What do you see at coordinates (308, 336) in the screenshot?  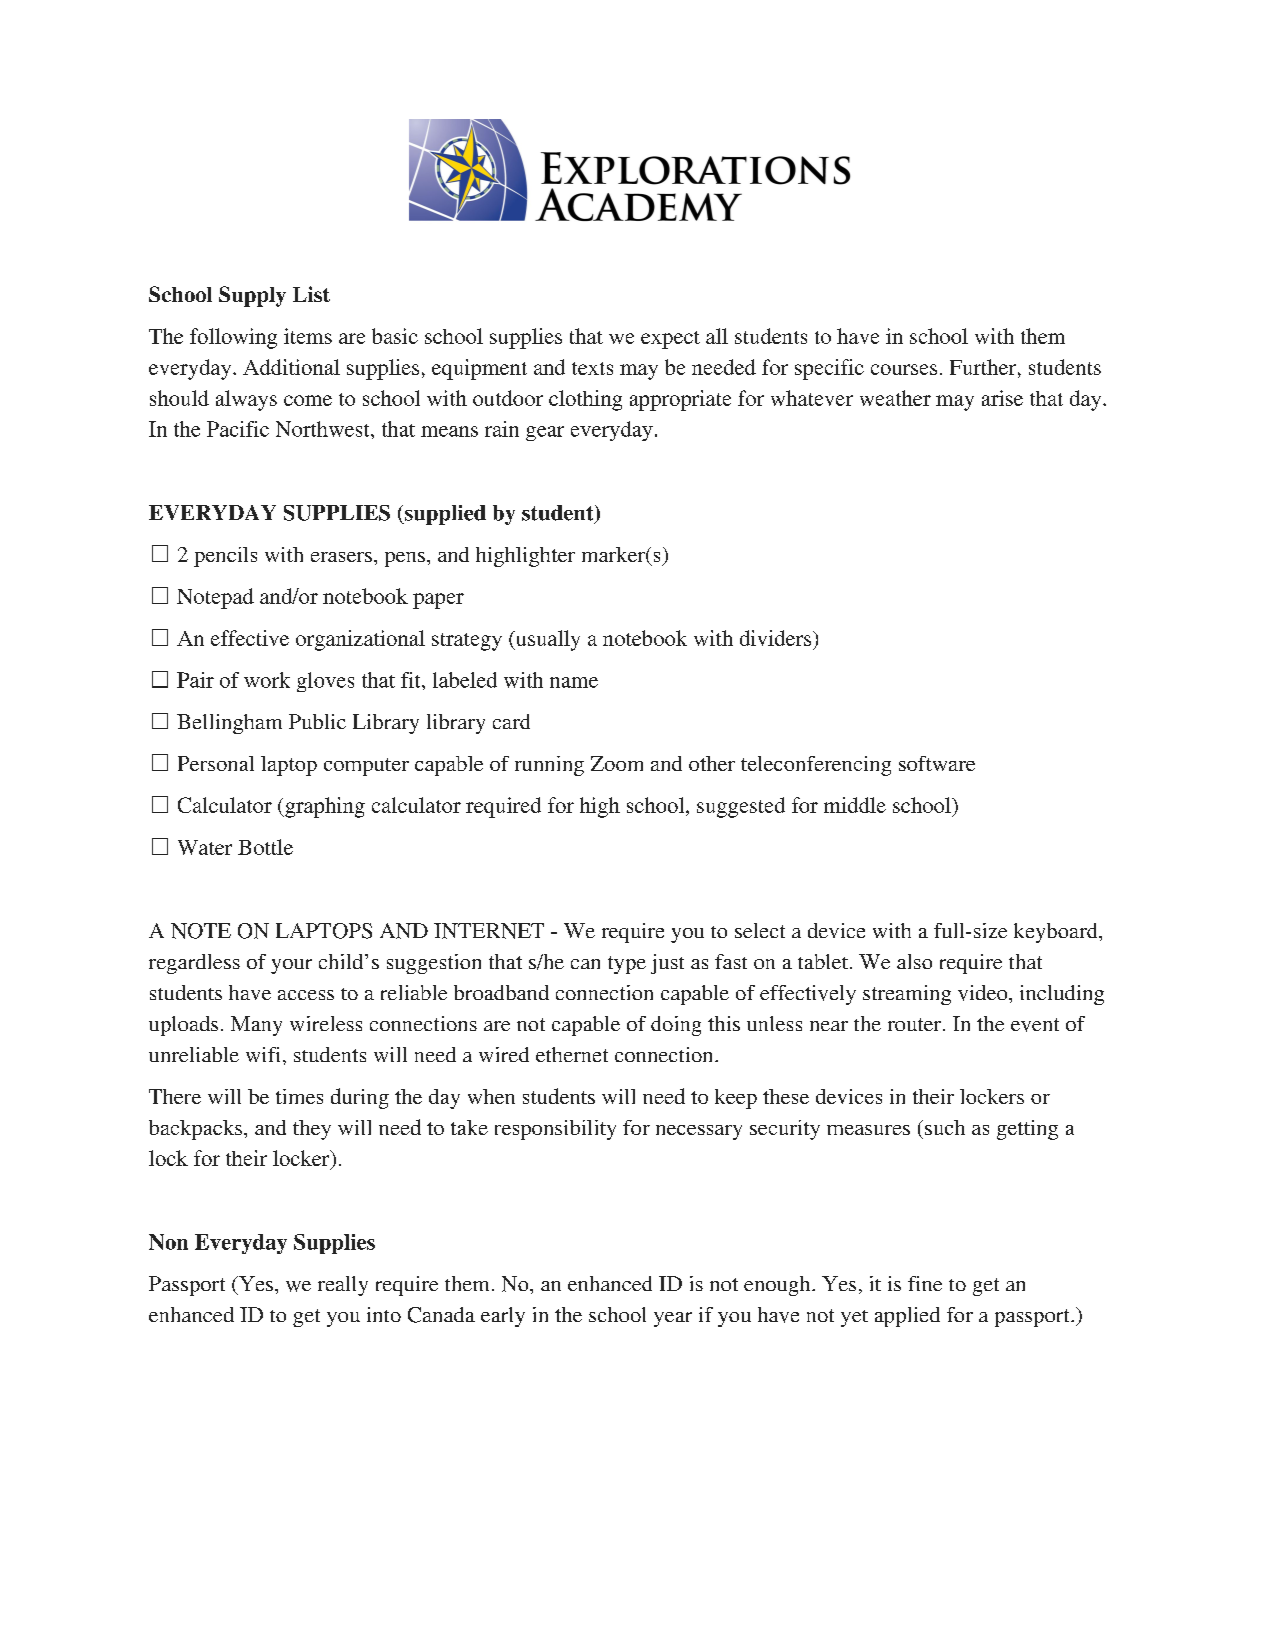 I see `items` at bounding box center [308, 336].
